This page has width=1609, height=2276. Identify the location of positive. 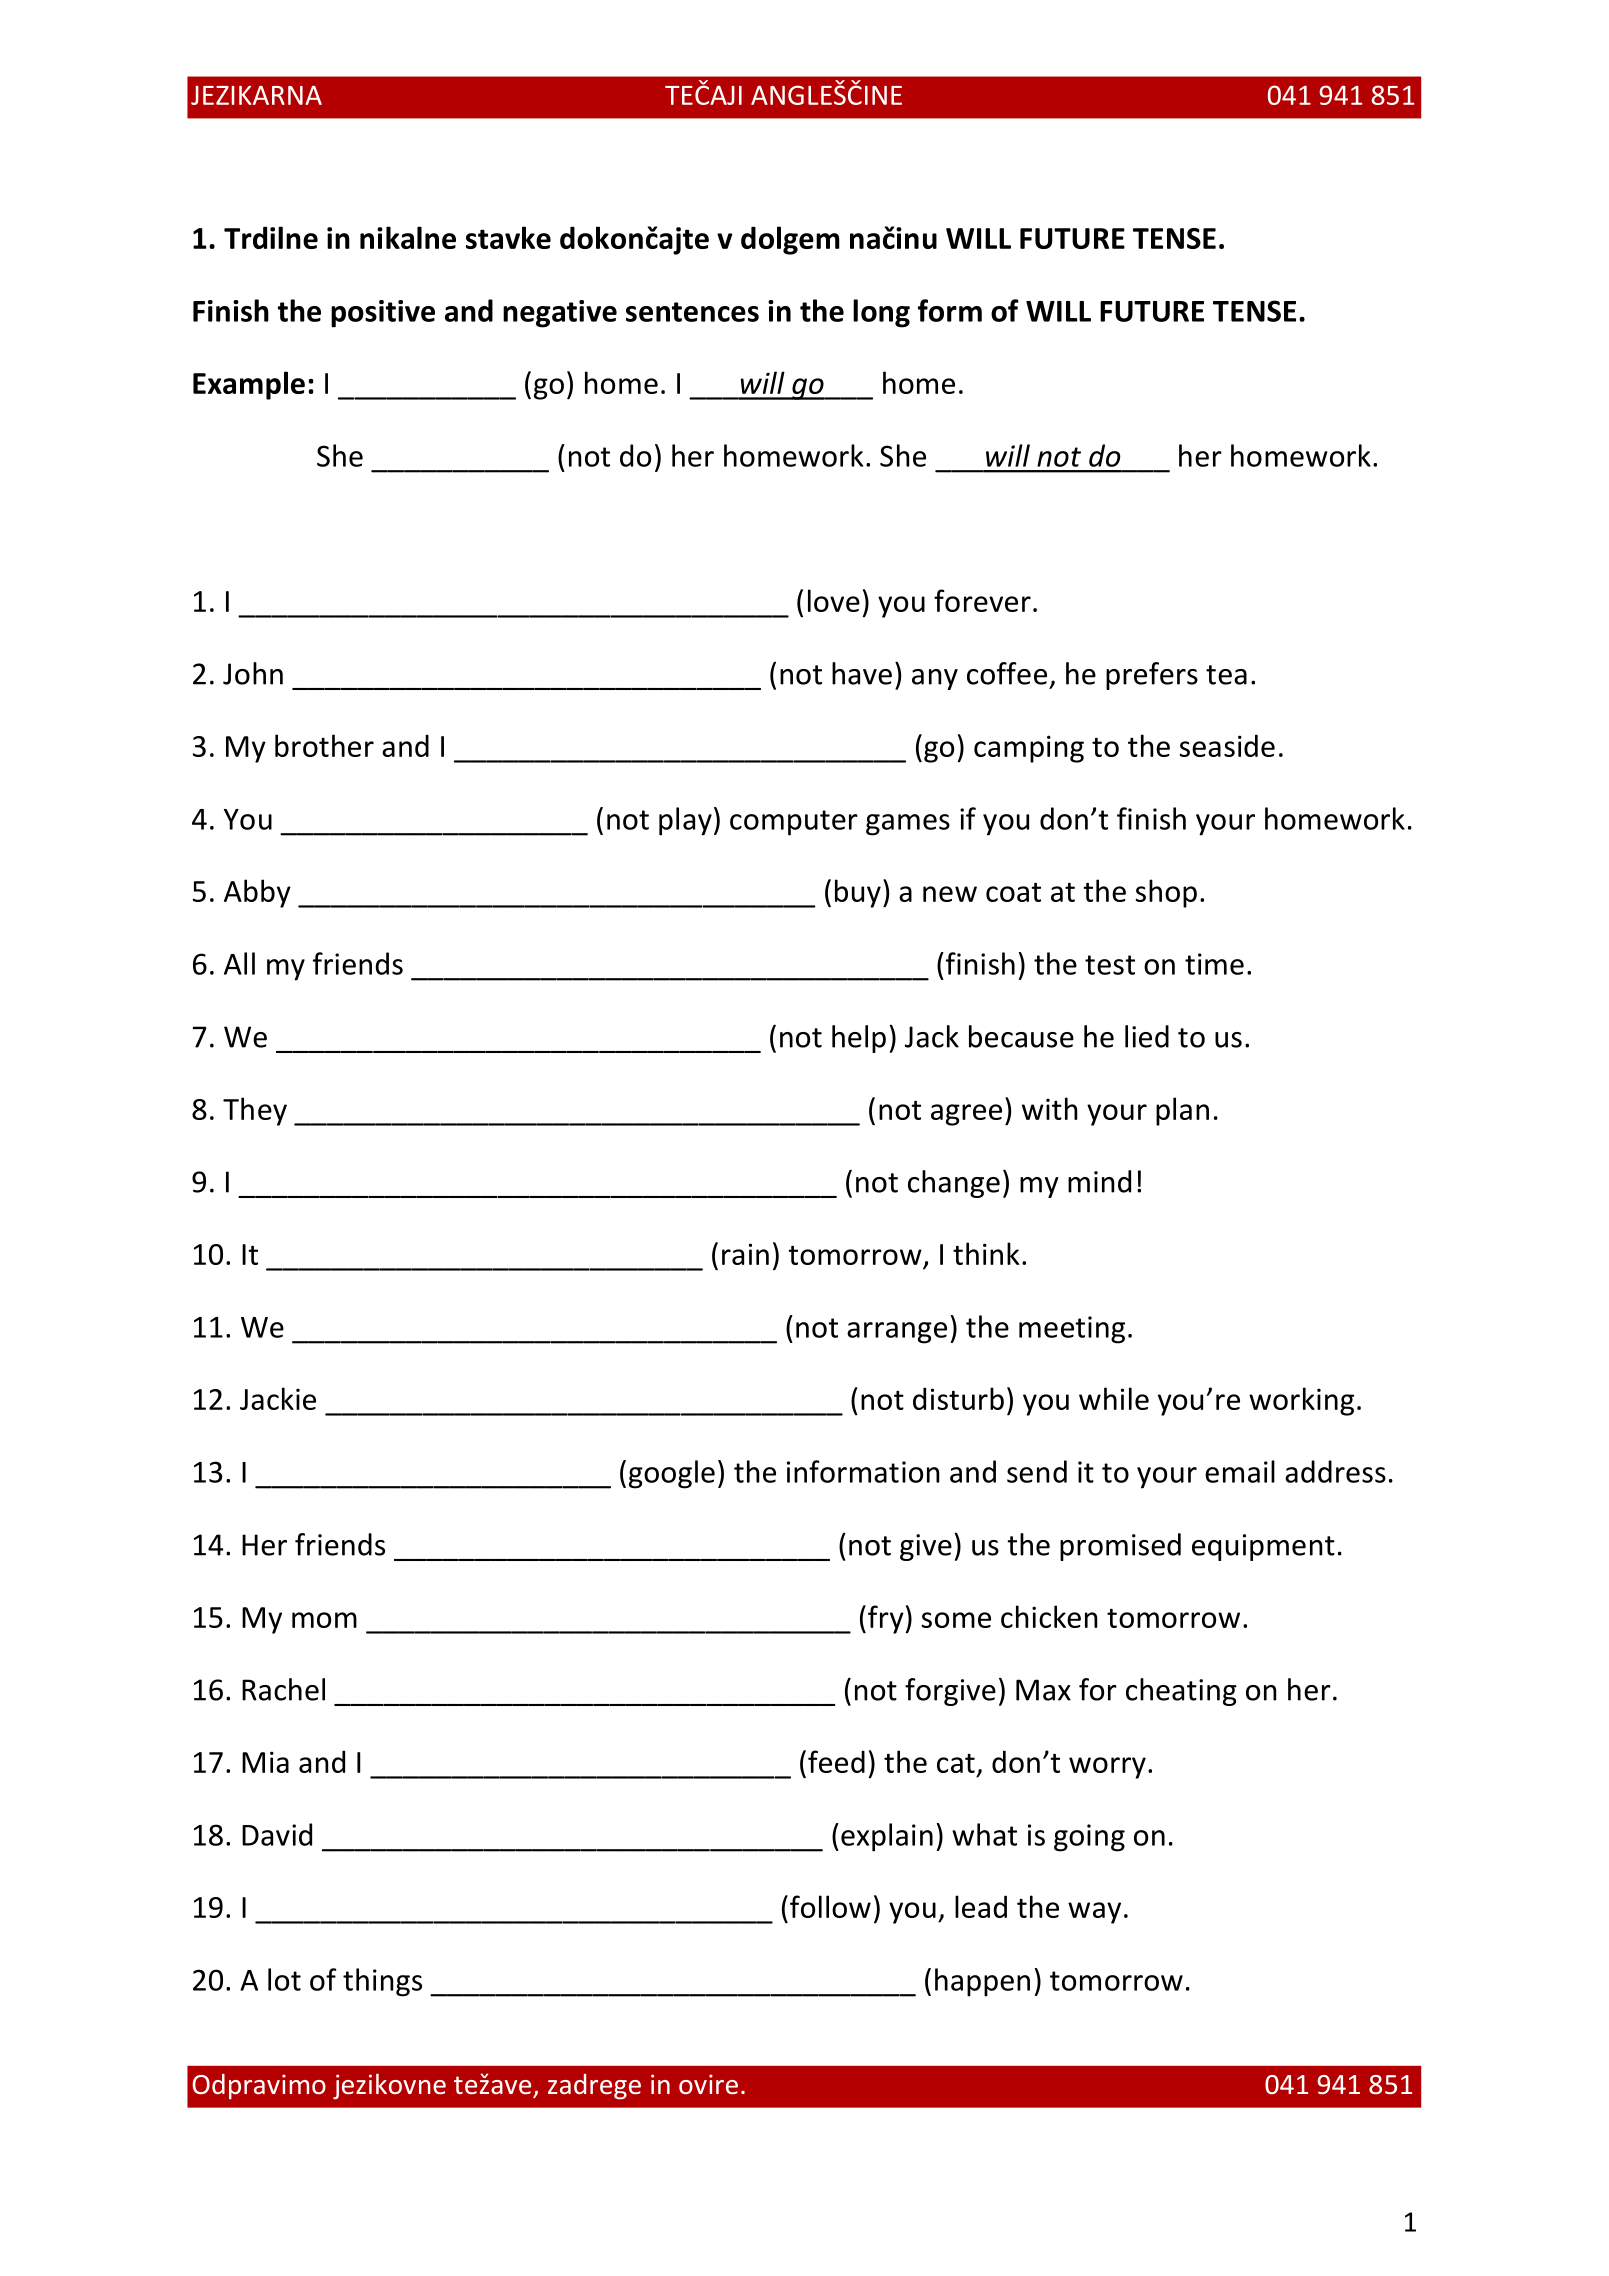
(383, 314).
